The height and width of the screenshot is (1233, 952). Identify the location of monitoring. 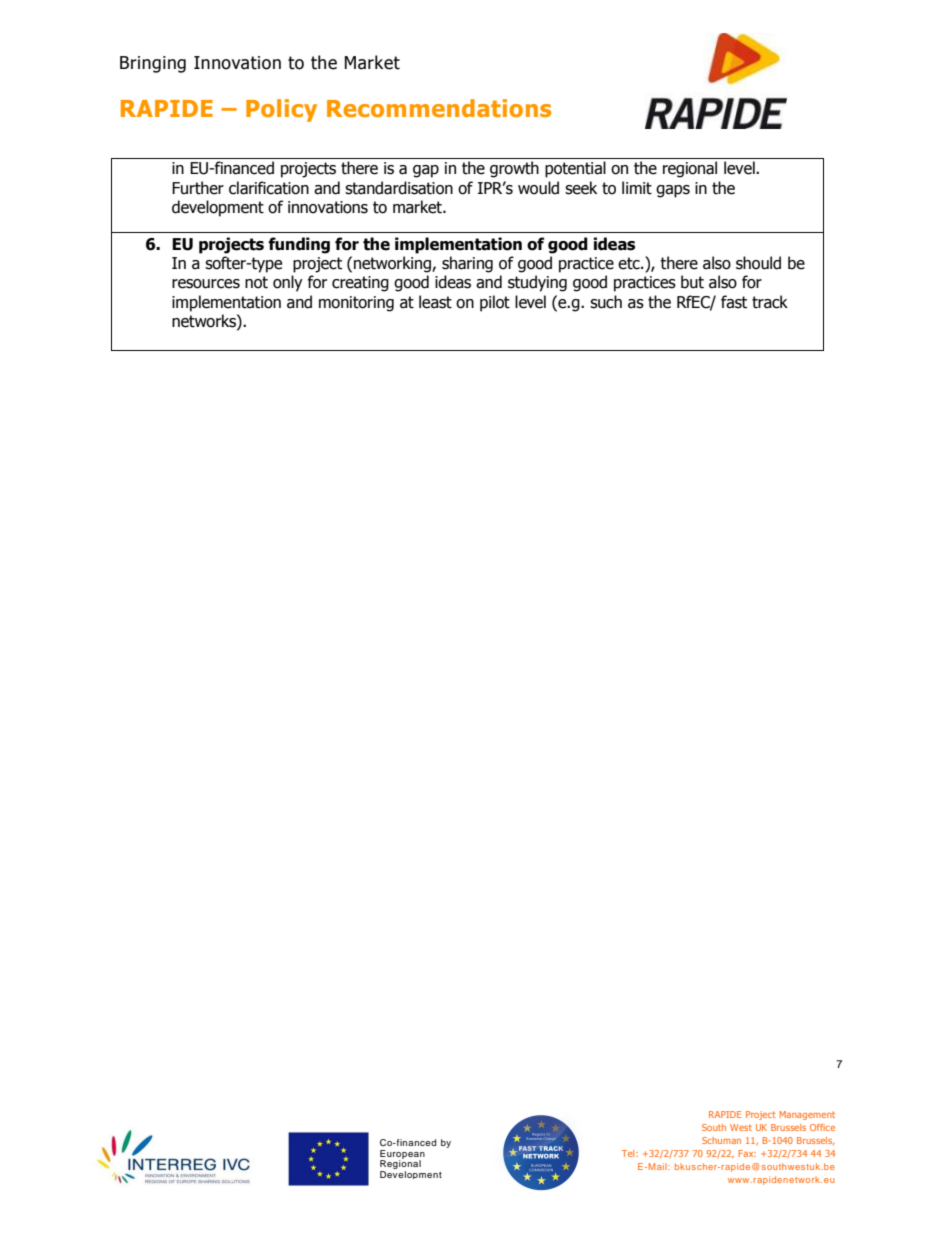
(356, 304).
